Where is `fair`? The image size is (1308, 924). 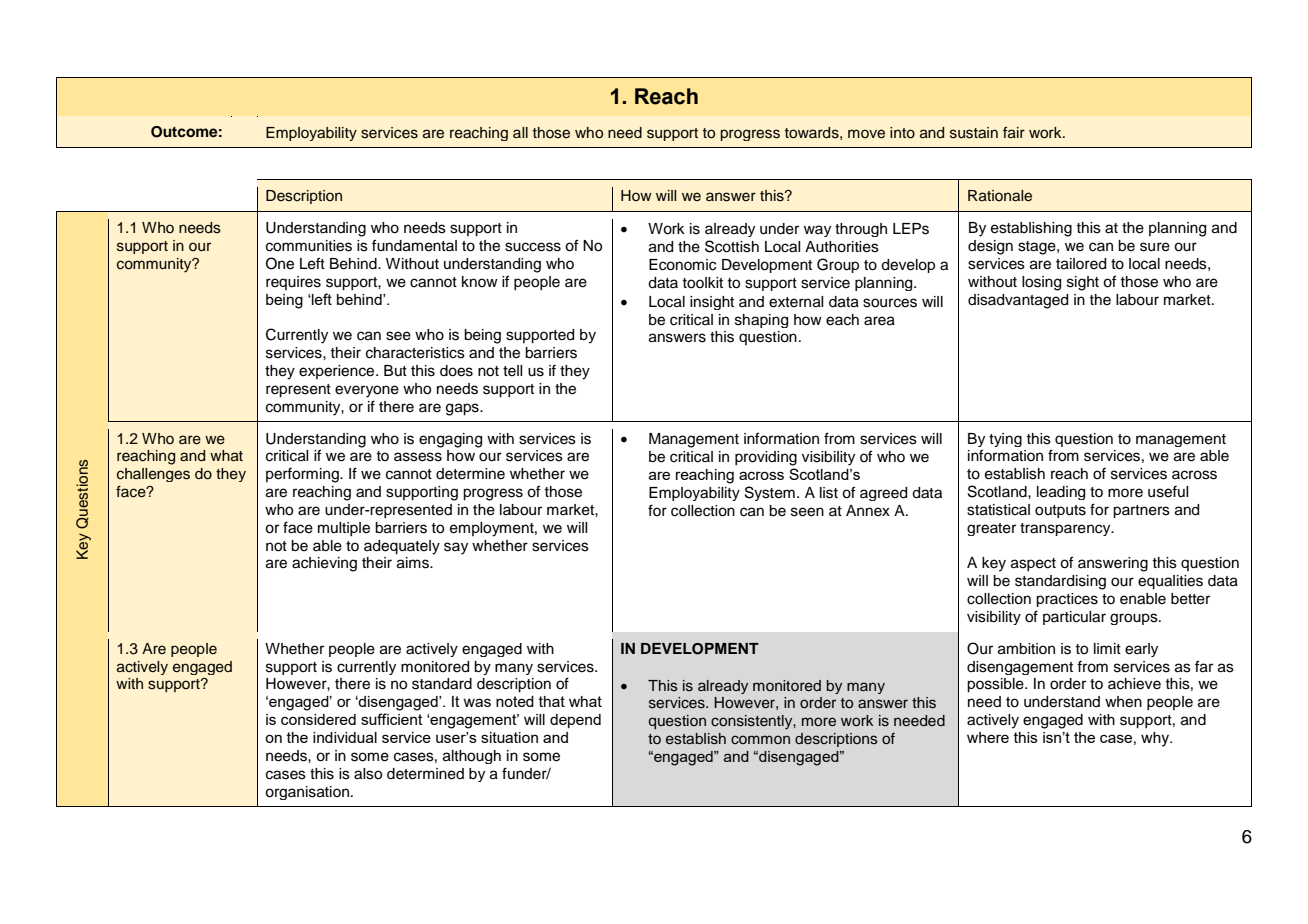 fair is located at coordinates (1014, 132).
